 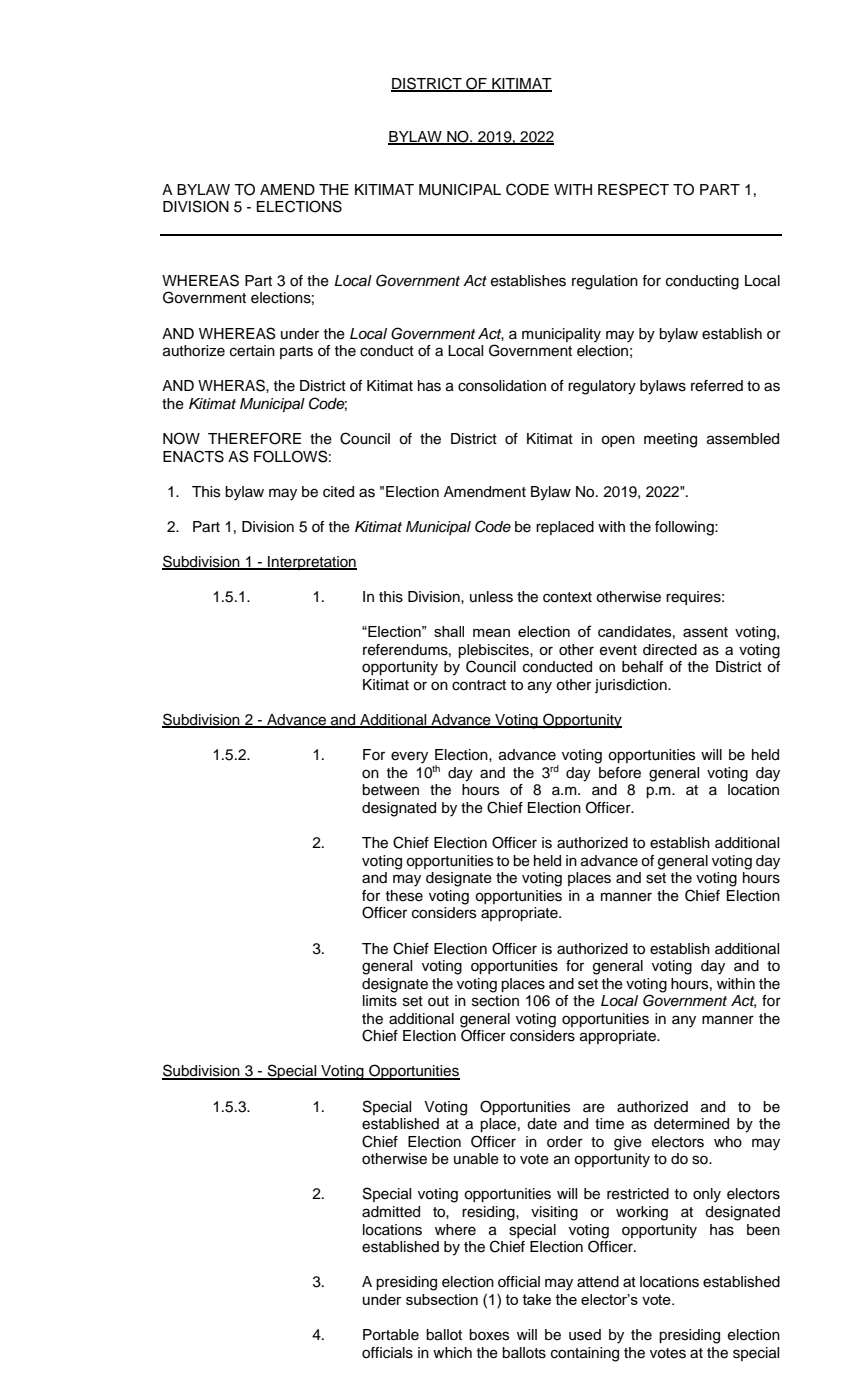 What do you see at coordinates (605, 282) in the screenshot?
I see `regulation` at bounding box center [605, 282].
